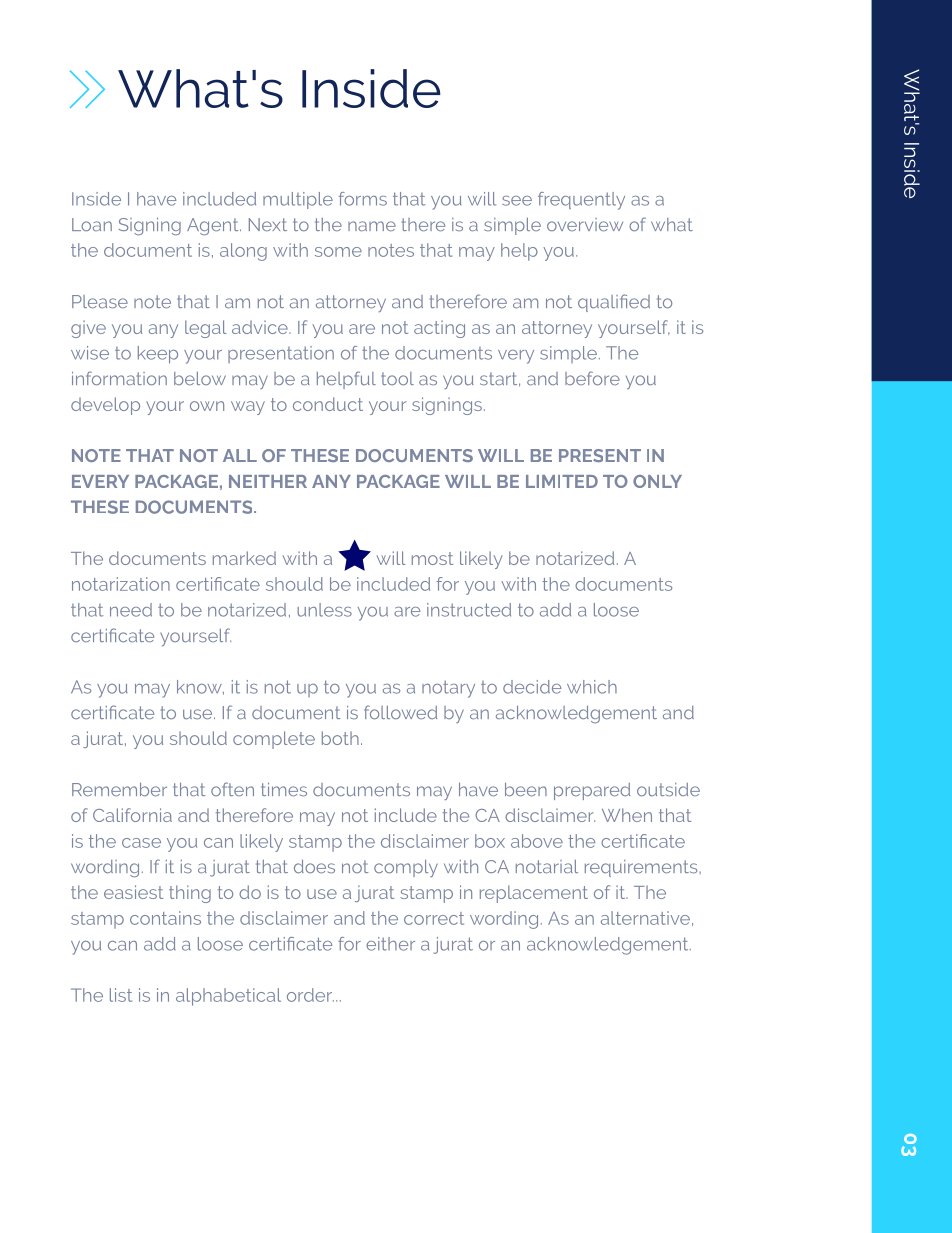  What do you see at coordinates (121, 584) in the screenshot?
I see `notarization` at bounding box center [121, 584].
